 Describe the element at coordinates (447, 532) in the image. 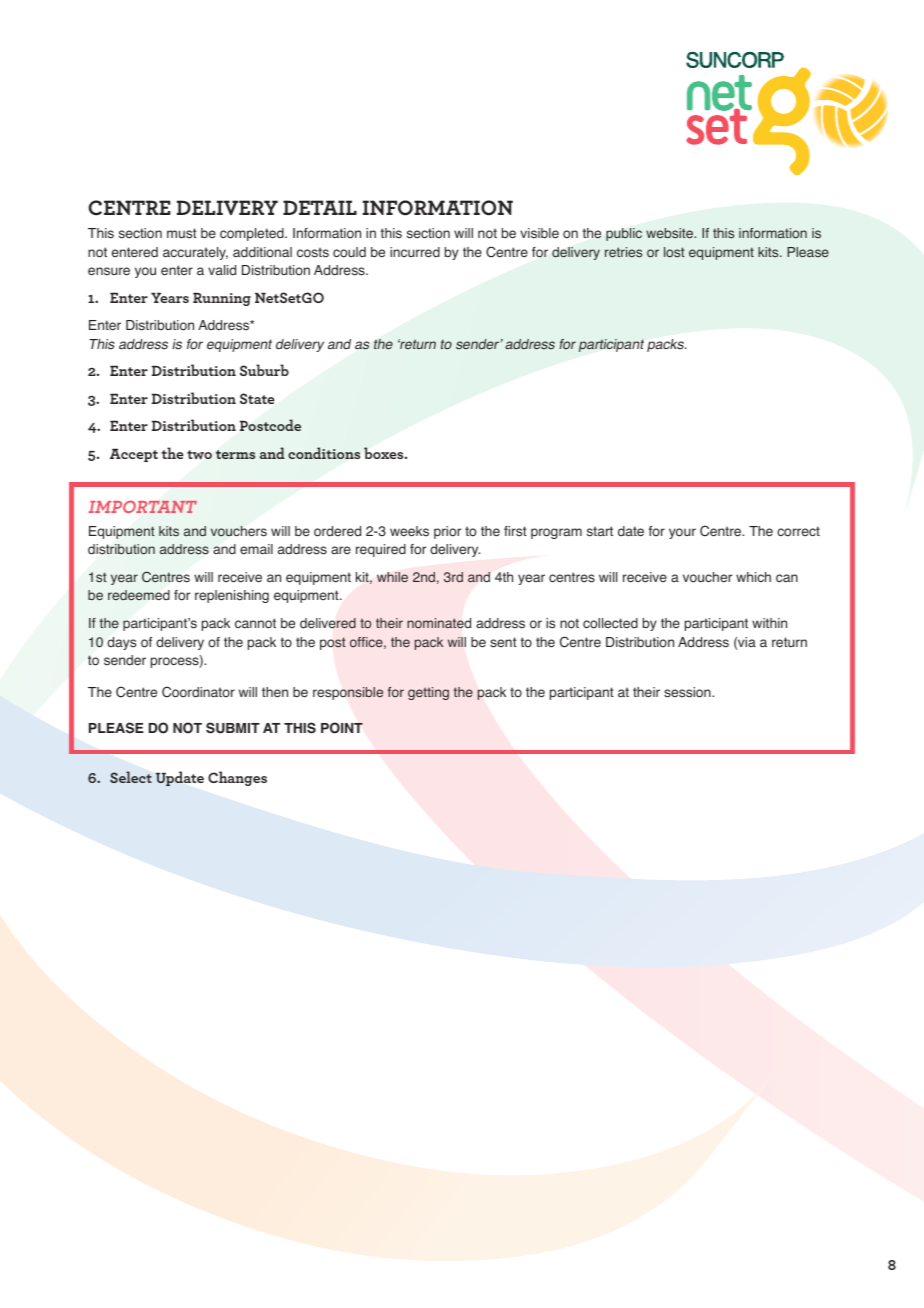

I see `prior` at that location.
